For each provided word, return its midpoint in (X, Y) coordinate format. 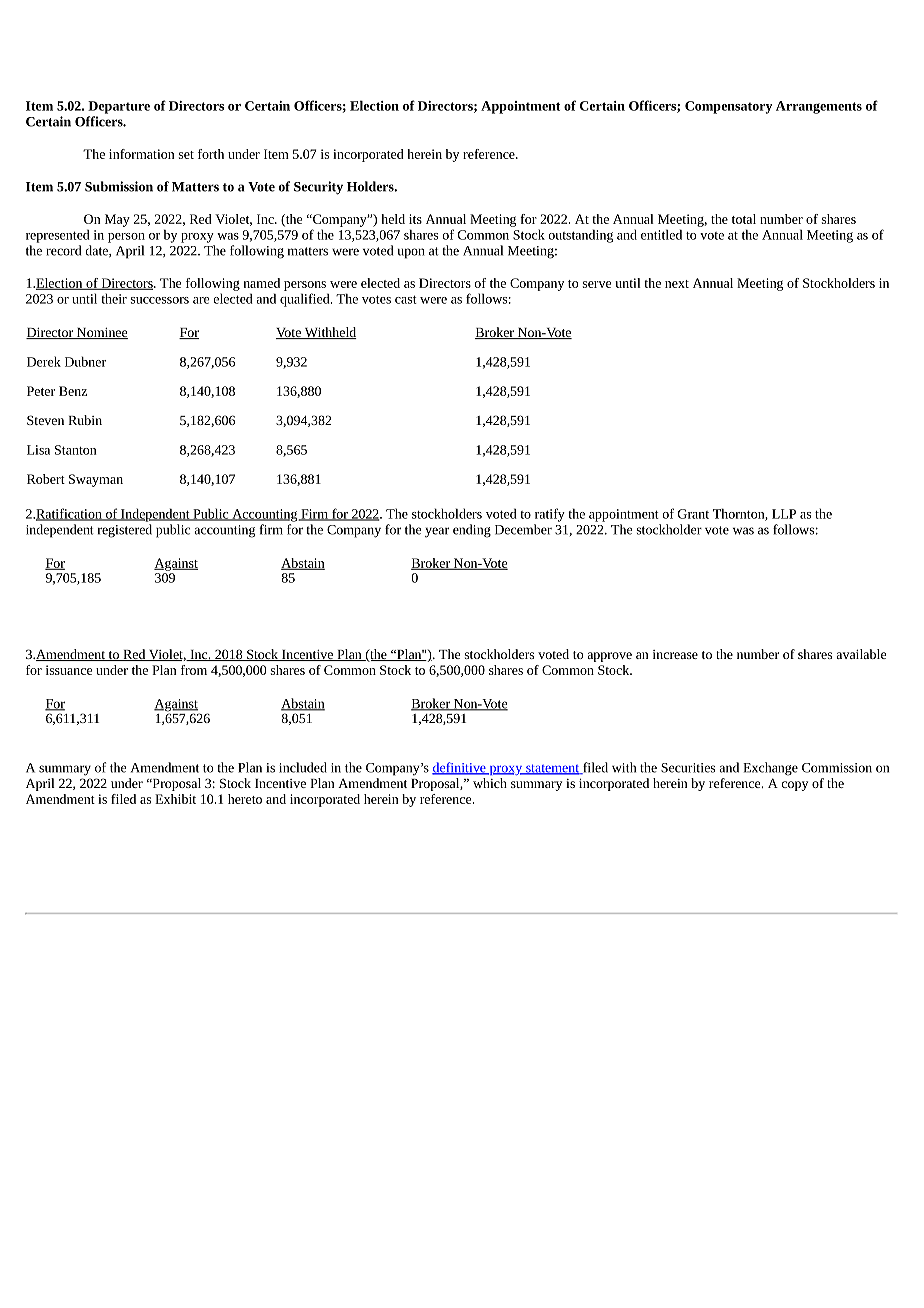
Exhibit (175, 799)
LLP (784, 514)
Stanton (75, 450)
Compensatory (728, 107)
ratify (550, 515)
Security (318, 188)
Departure (119, 107)
